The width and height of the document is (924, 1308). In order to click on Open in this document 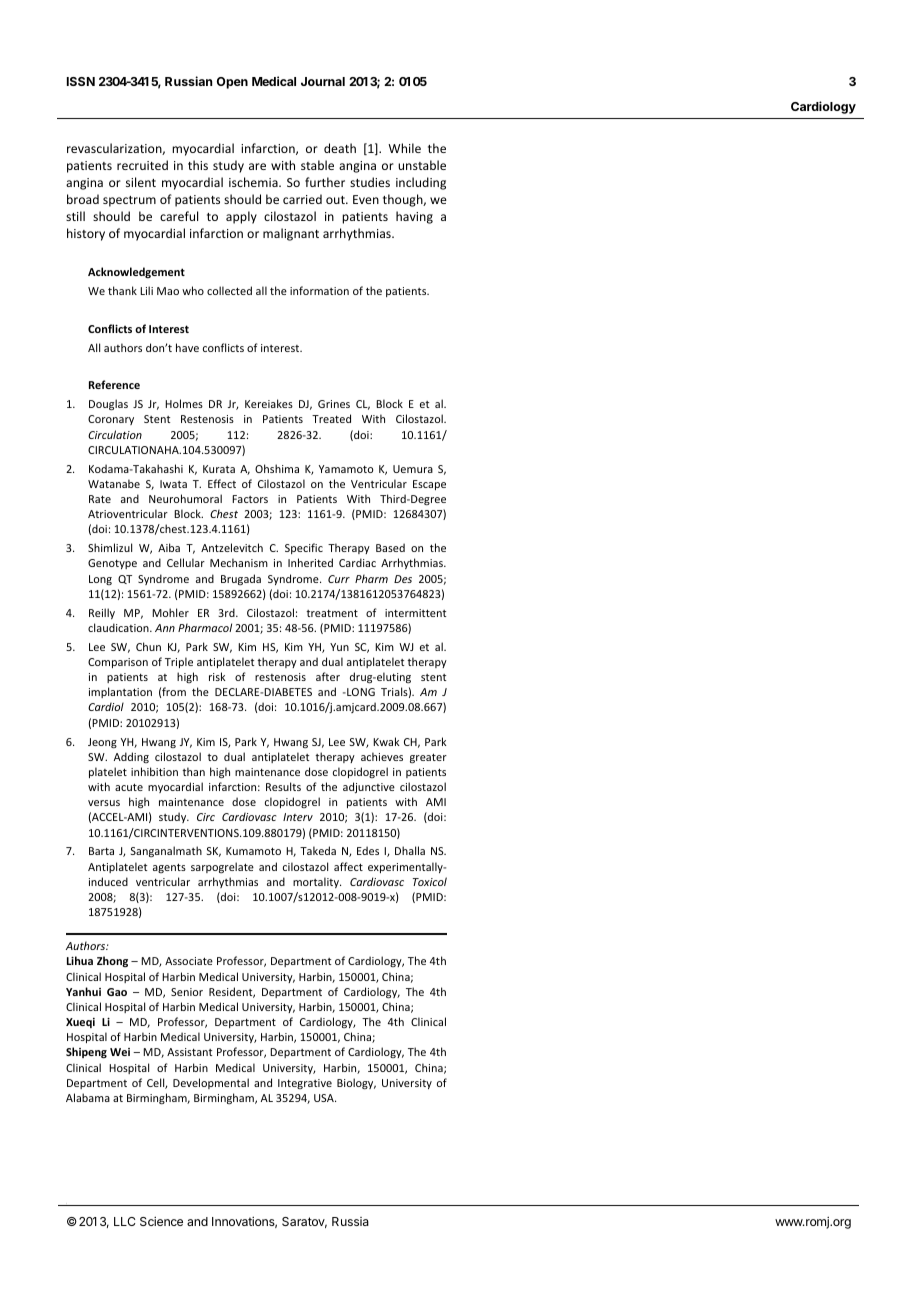, I will do `click(232, 83)`.
